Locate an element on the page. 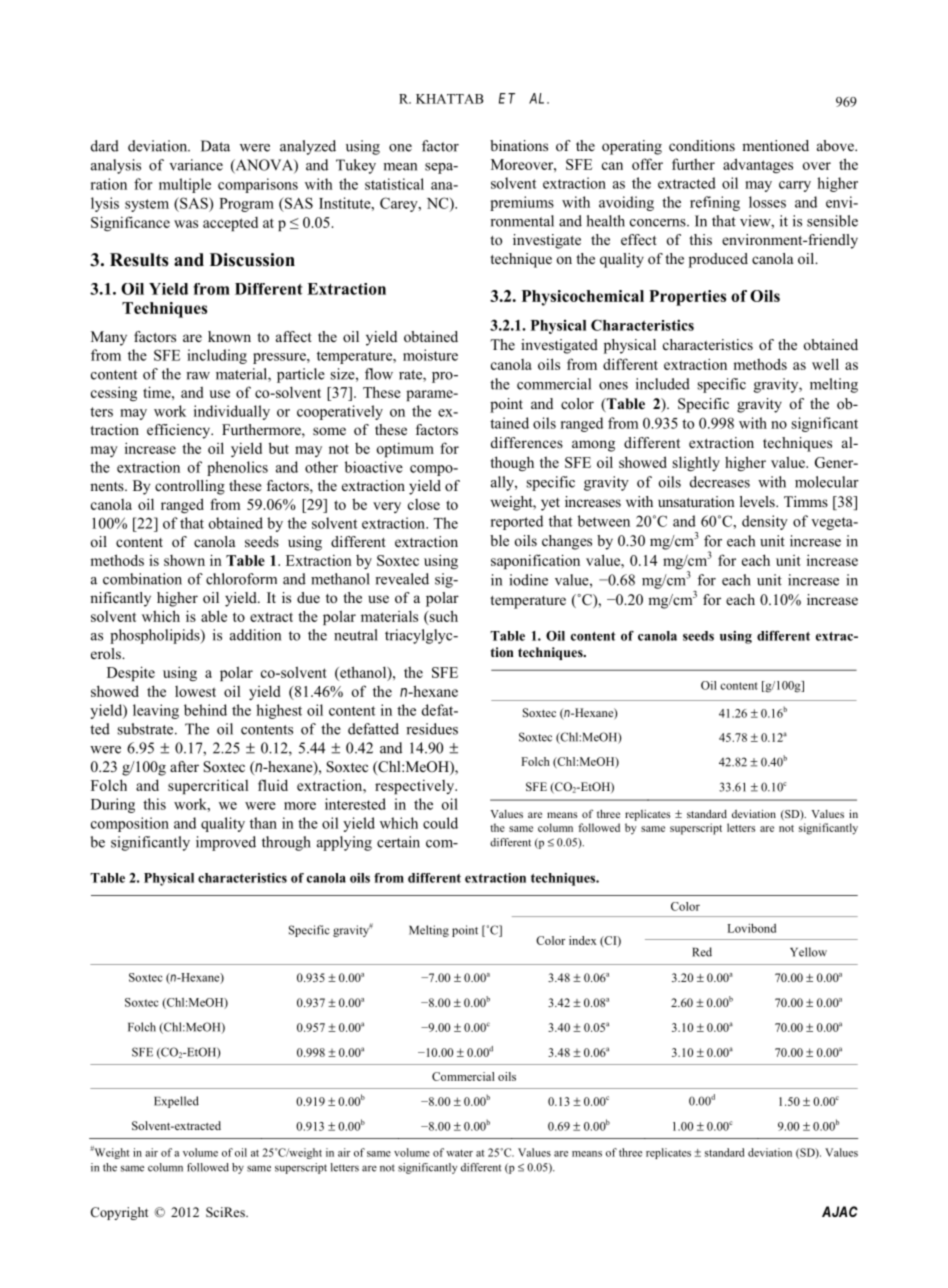  close is located at coordinates (424, 504).
